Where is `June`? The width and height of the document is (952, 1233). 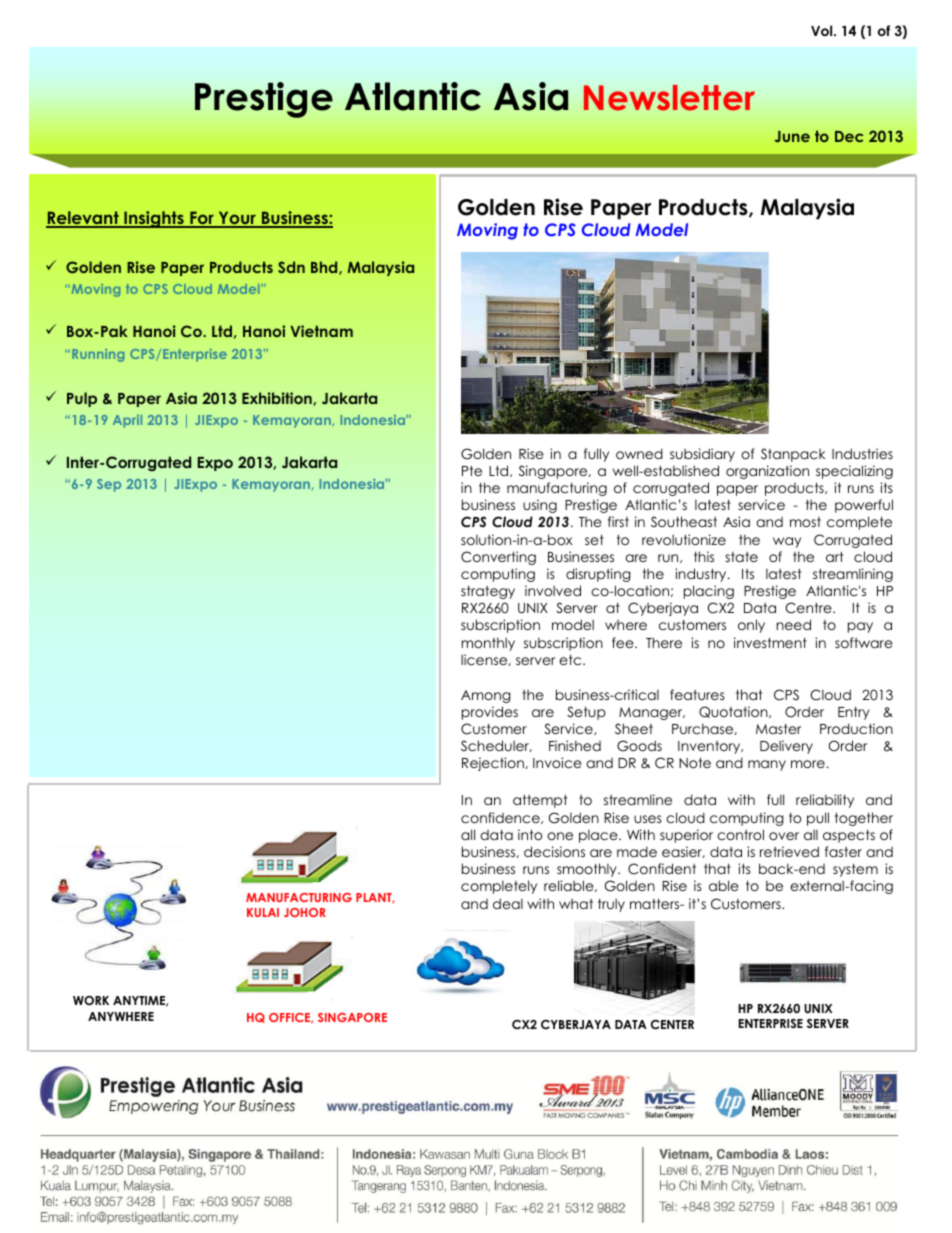
June is located at coordinates (792, 137).
